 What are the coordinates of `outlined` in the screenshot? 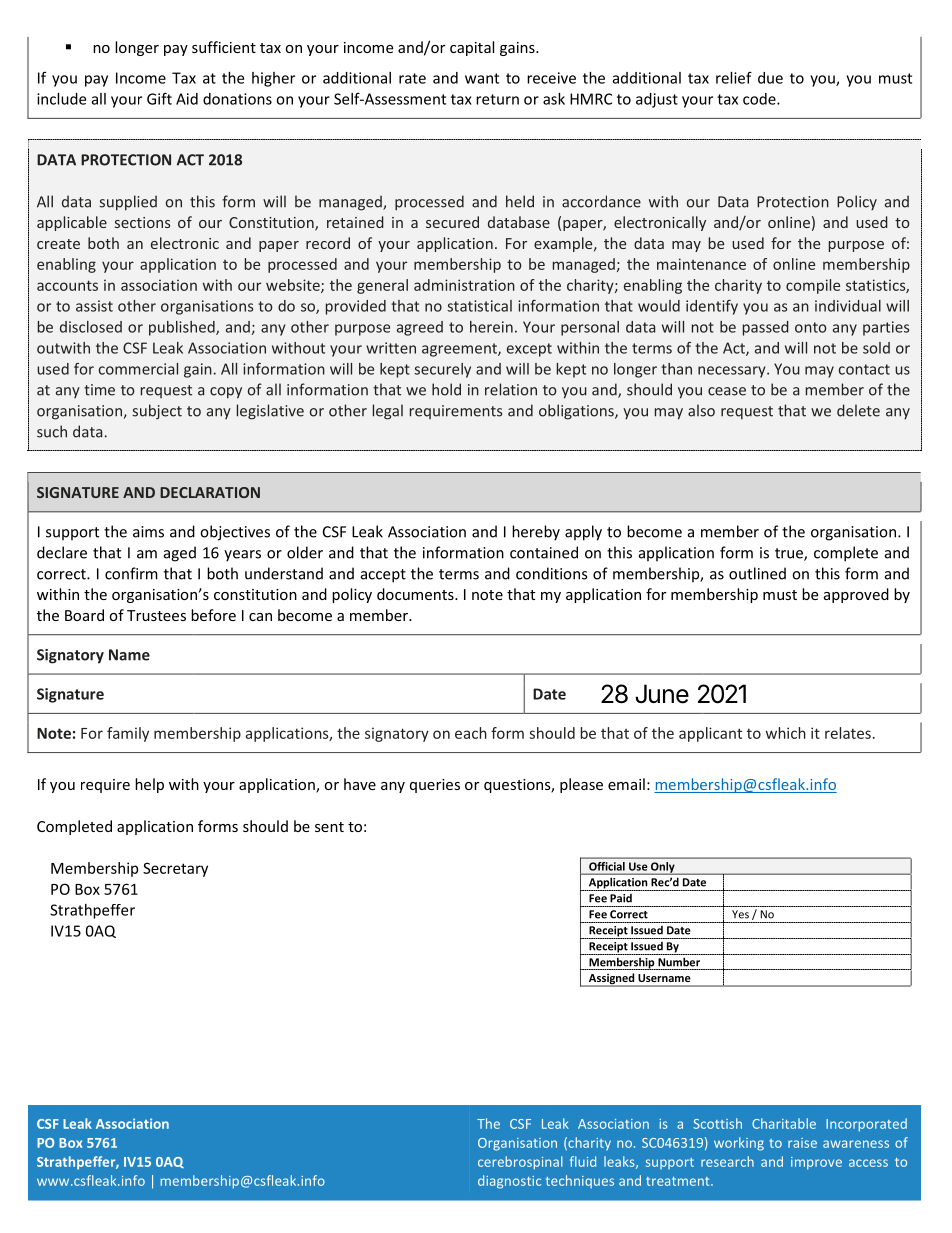 It's located at (757, 573).
